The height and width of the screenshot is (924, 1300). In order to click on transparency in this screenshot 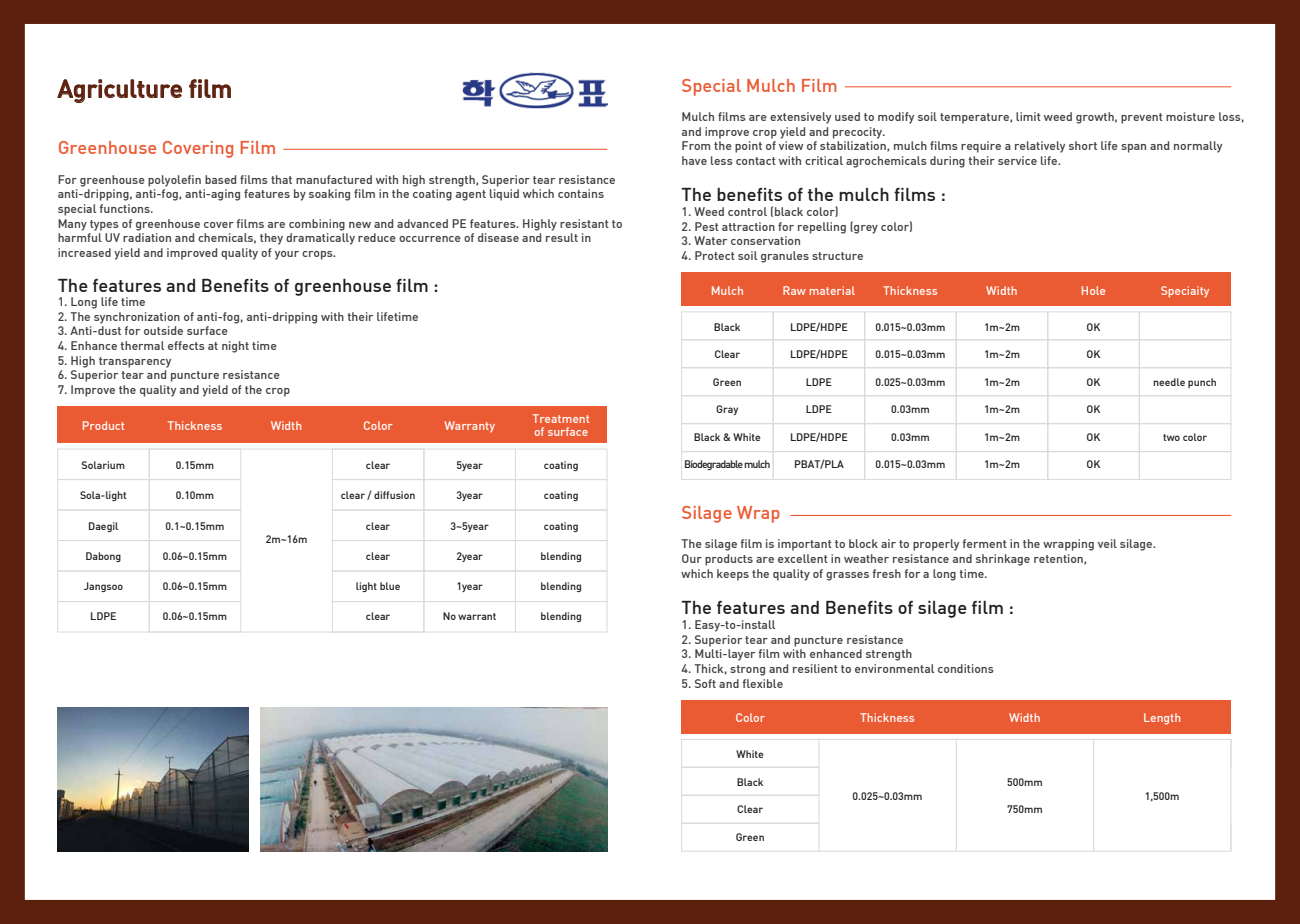, I will do `click(135, 362)`.
